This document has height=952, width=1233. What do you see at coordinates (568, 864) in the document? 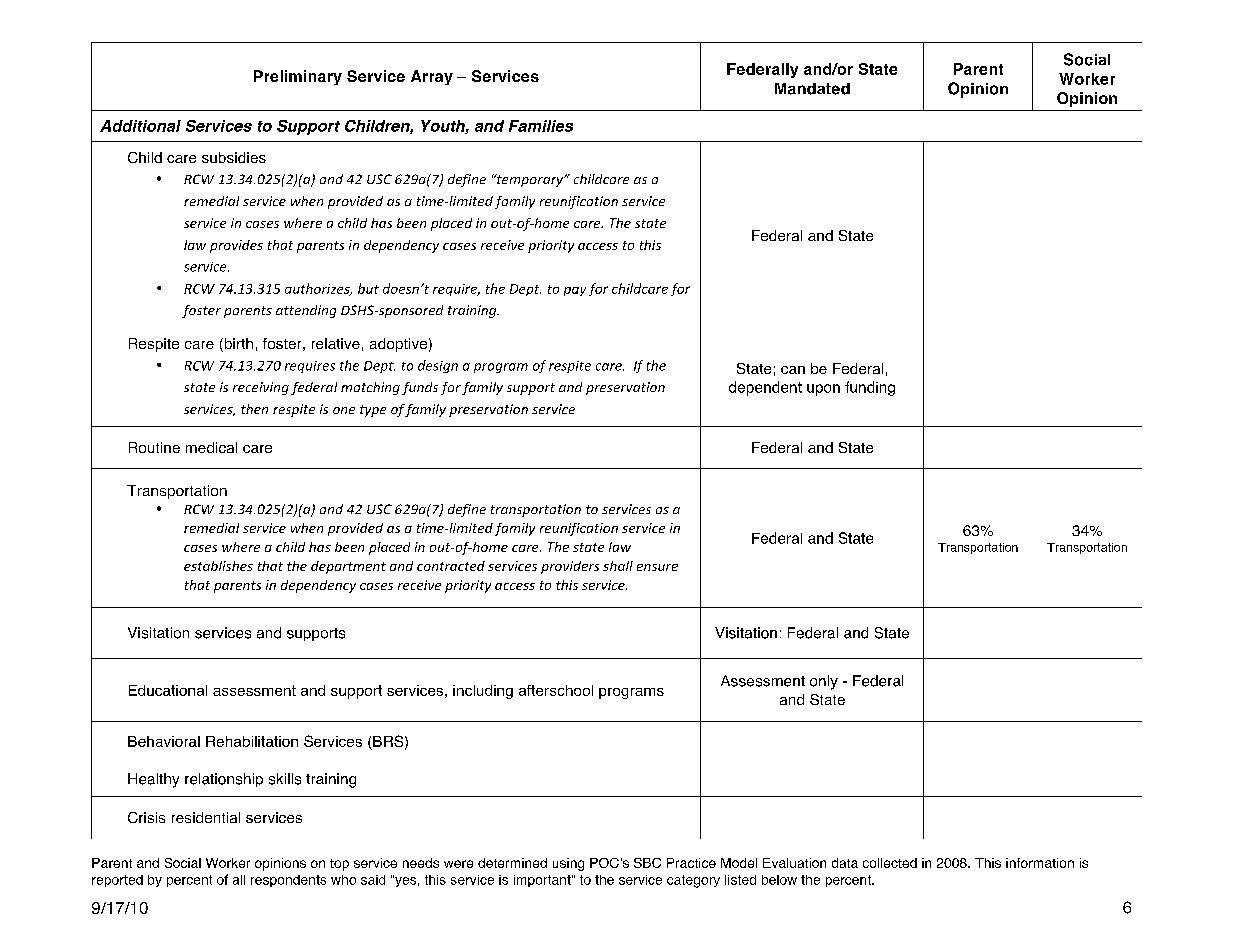
I see `using` at bounding box center [568, 864].
